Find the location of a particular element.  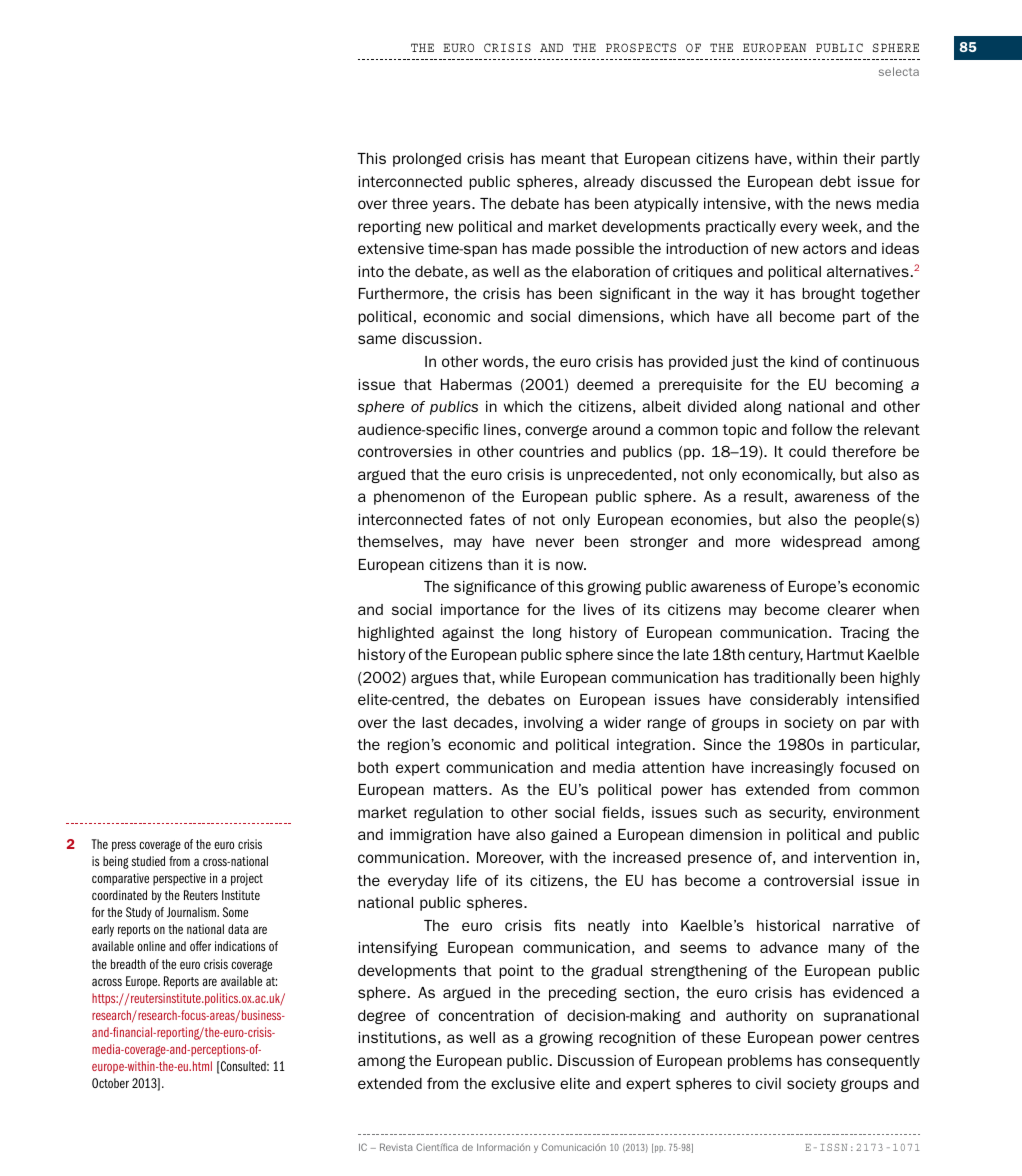

words is located at coordinates (503, 361).
